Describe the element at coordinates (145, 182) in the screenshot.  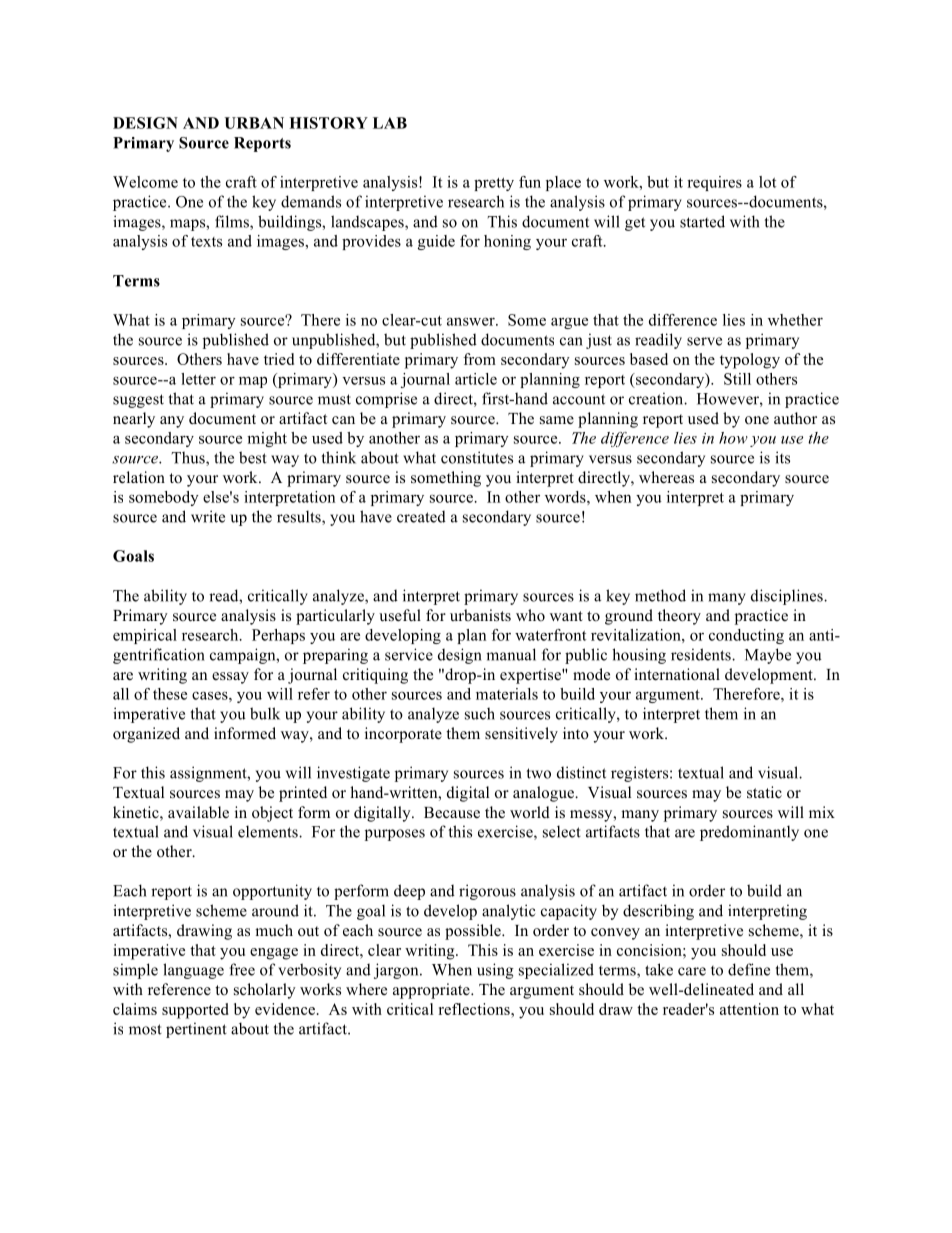
I see `Welcome` at that location.
